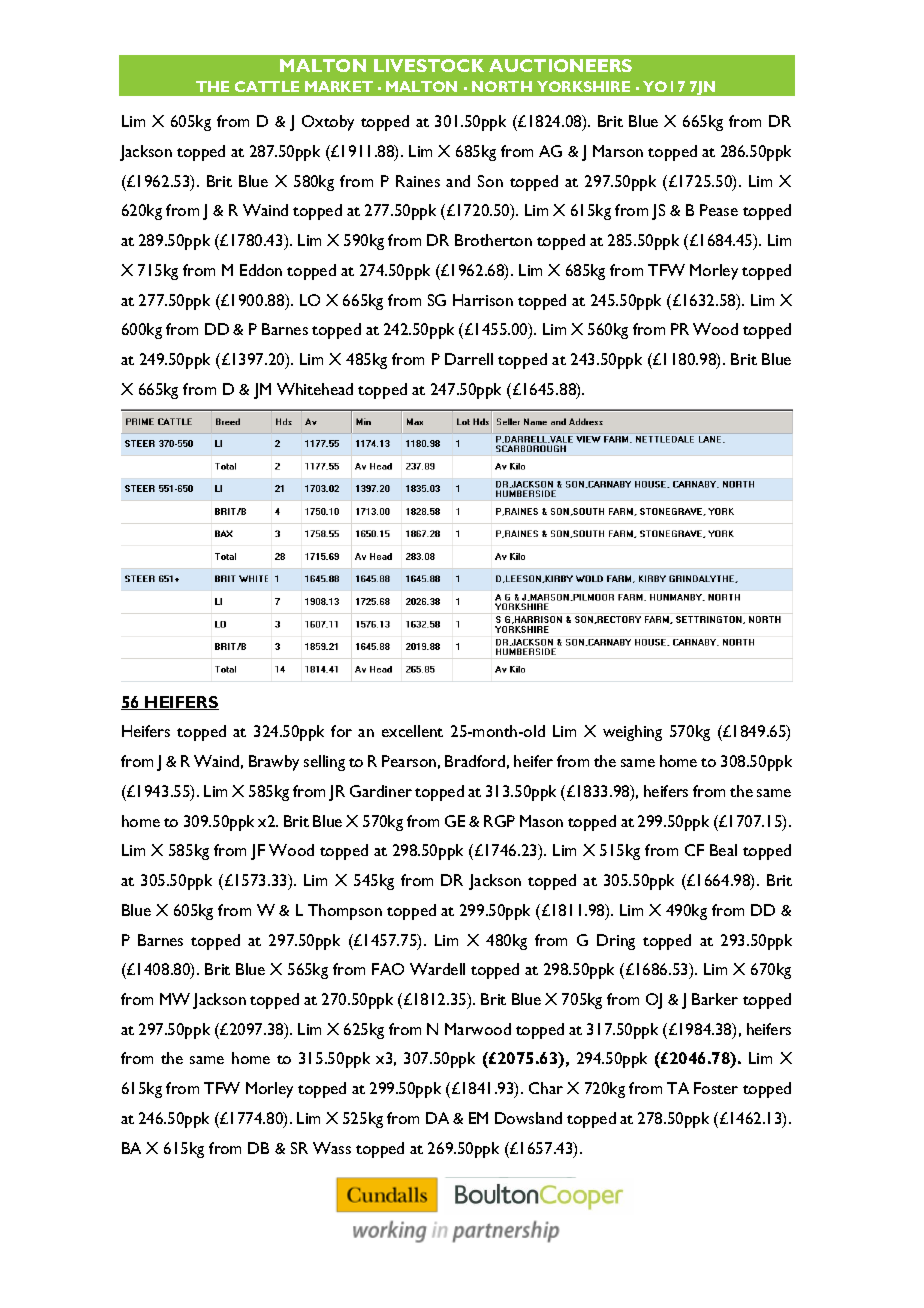 The width and height of the screenshot is (924, 1308). What do you see at coordinates (541, 821) in the screenshot?
I see `Mason` at bounding box center [541, 821].
